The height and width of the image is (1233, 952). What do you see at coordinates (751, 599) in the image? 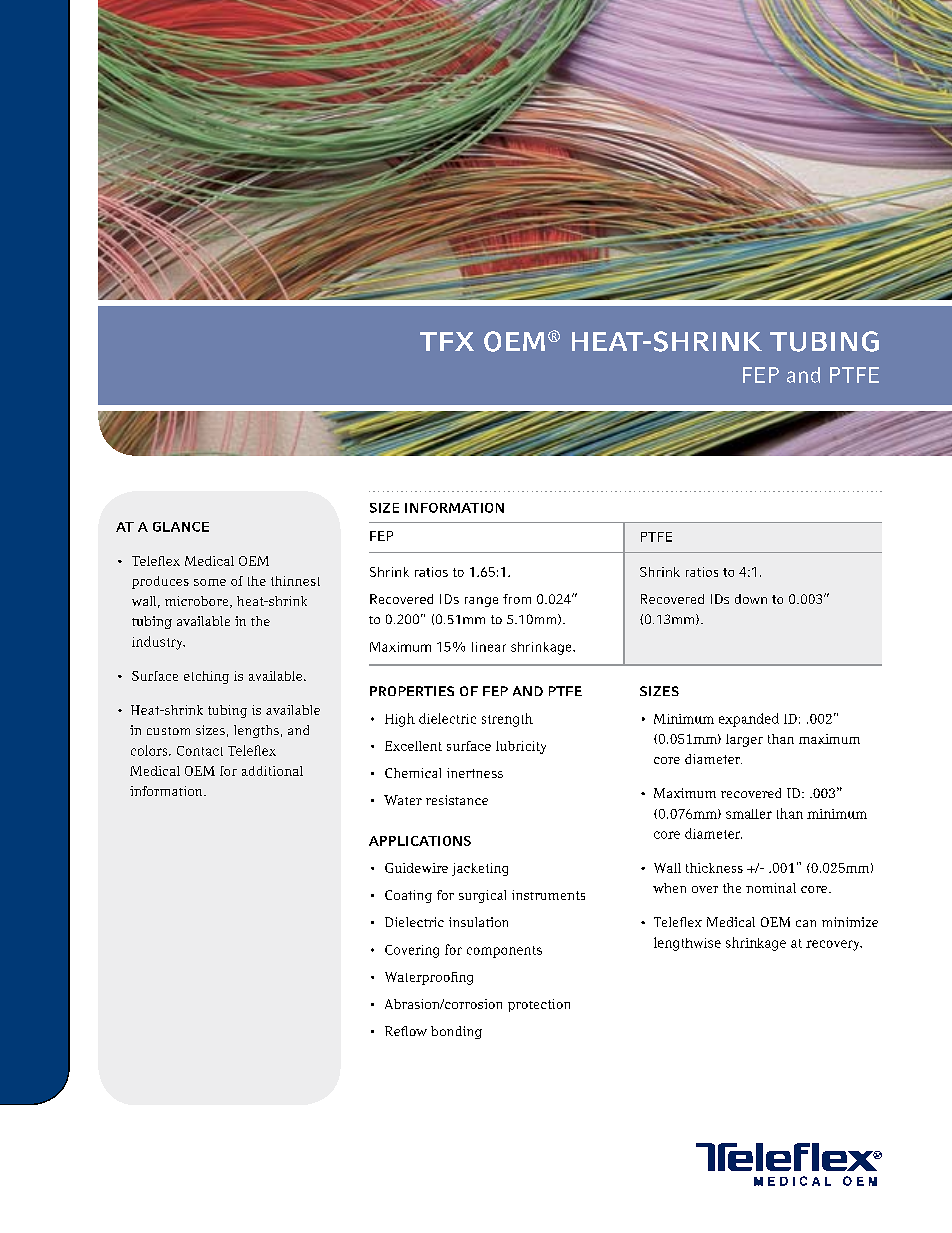
I see `down` at bounding box center [751, 599].
